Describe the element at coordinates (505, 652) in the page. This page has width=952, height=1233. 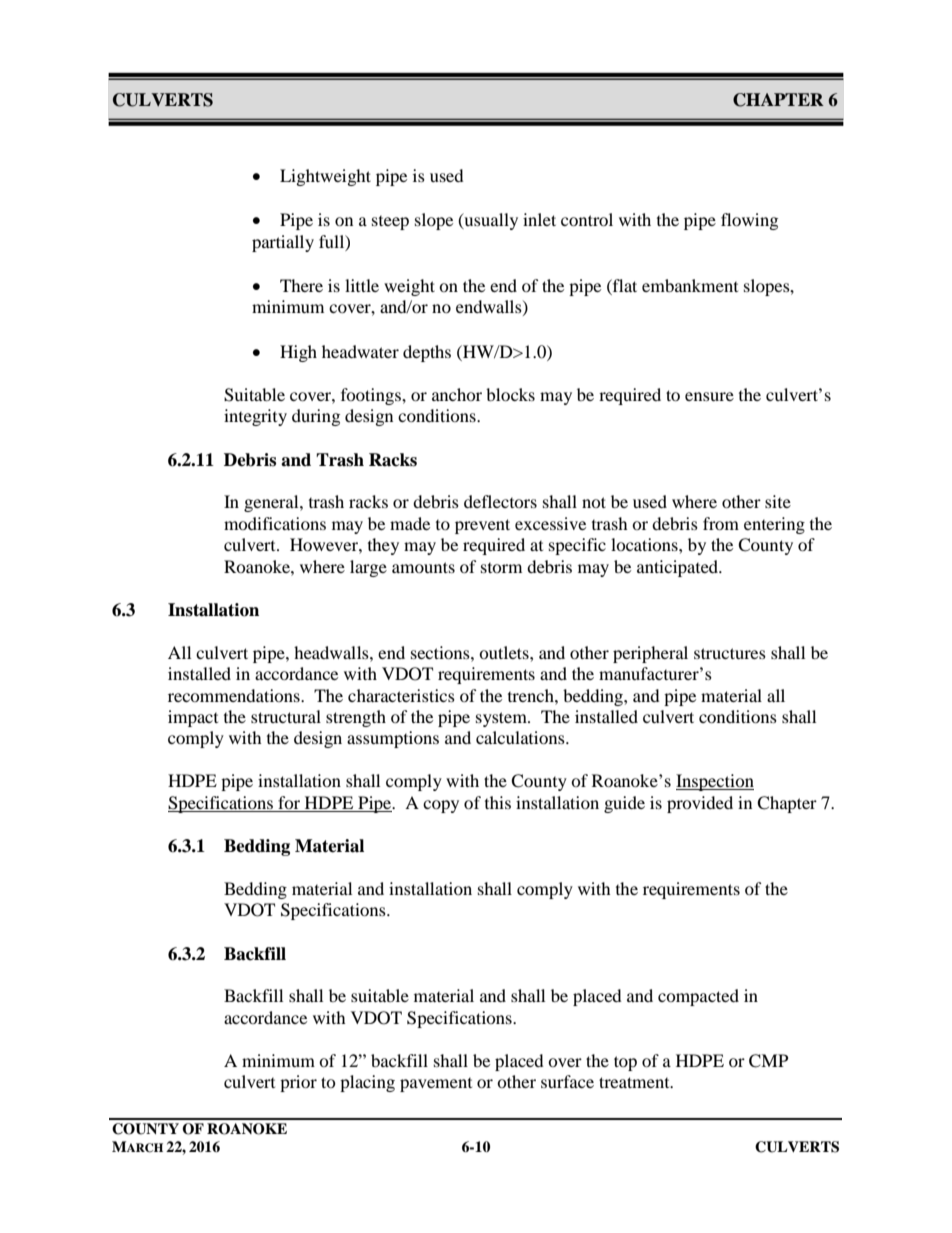
I see `outlets` at that location.
